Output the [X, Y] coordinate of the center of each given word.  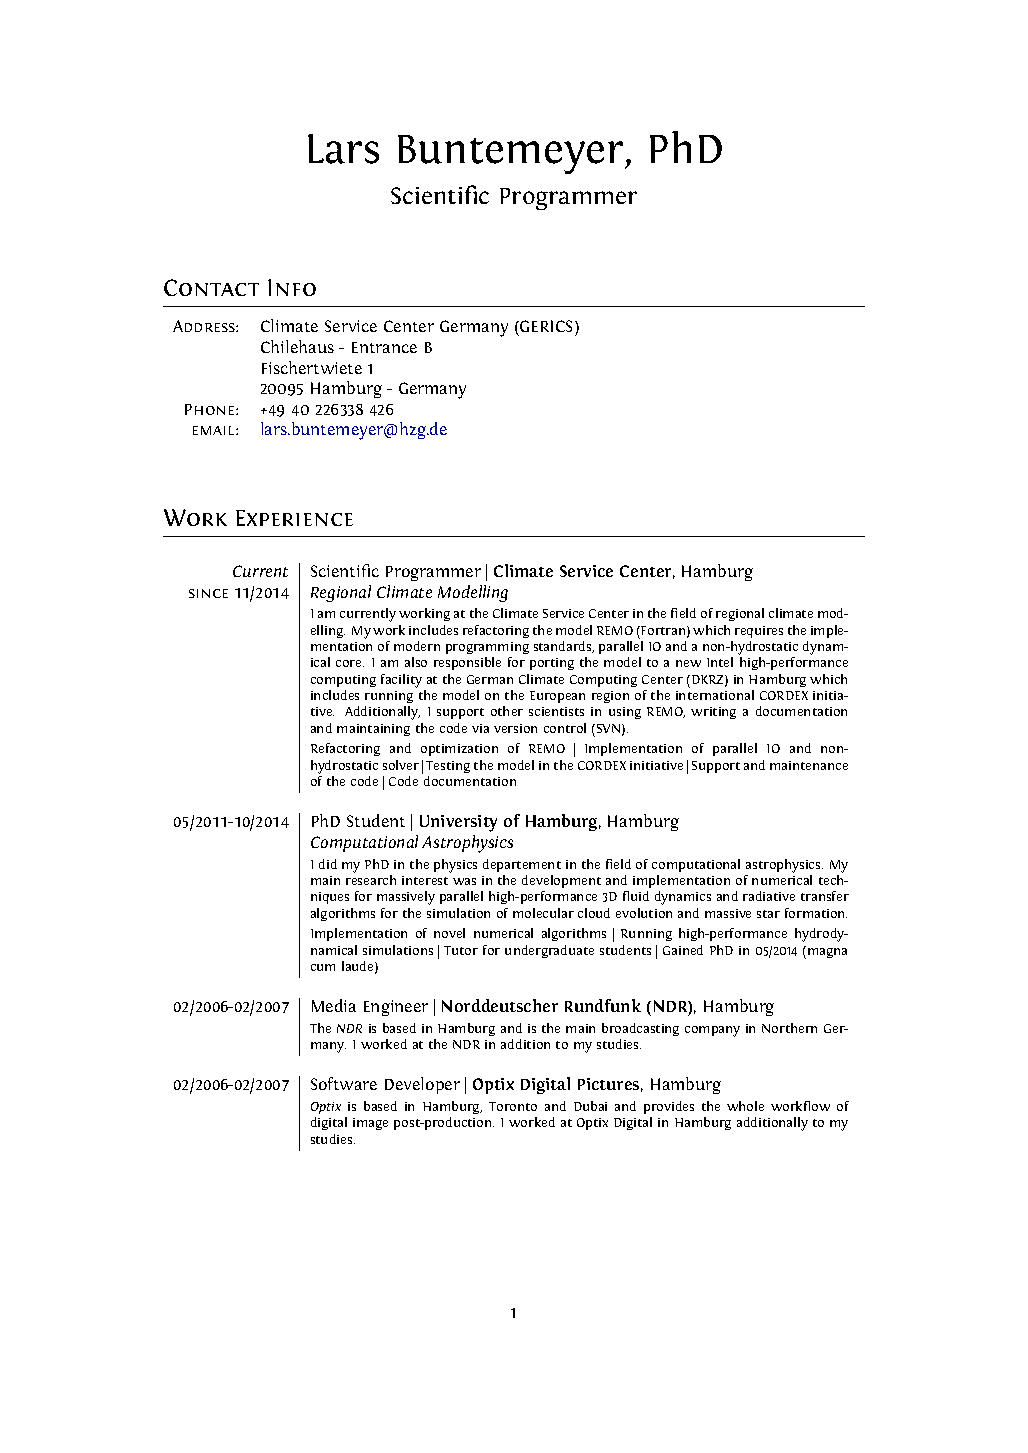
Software [344, 1083]
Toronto [513, 1106]
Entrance [384, 347]
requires [759, 632]
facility [401, 681]
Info [292, 287]
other [507, 711]
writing [713, 713]
